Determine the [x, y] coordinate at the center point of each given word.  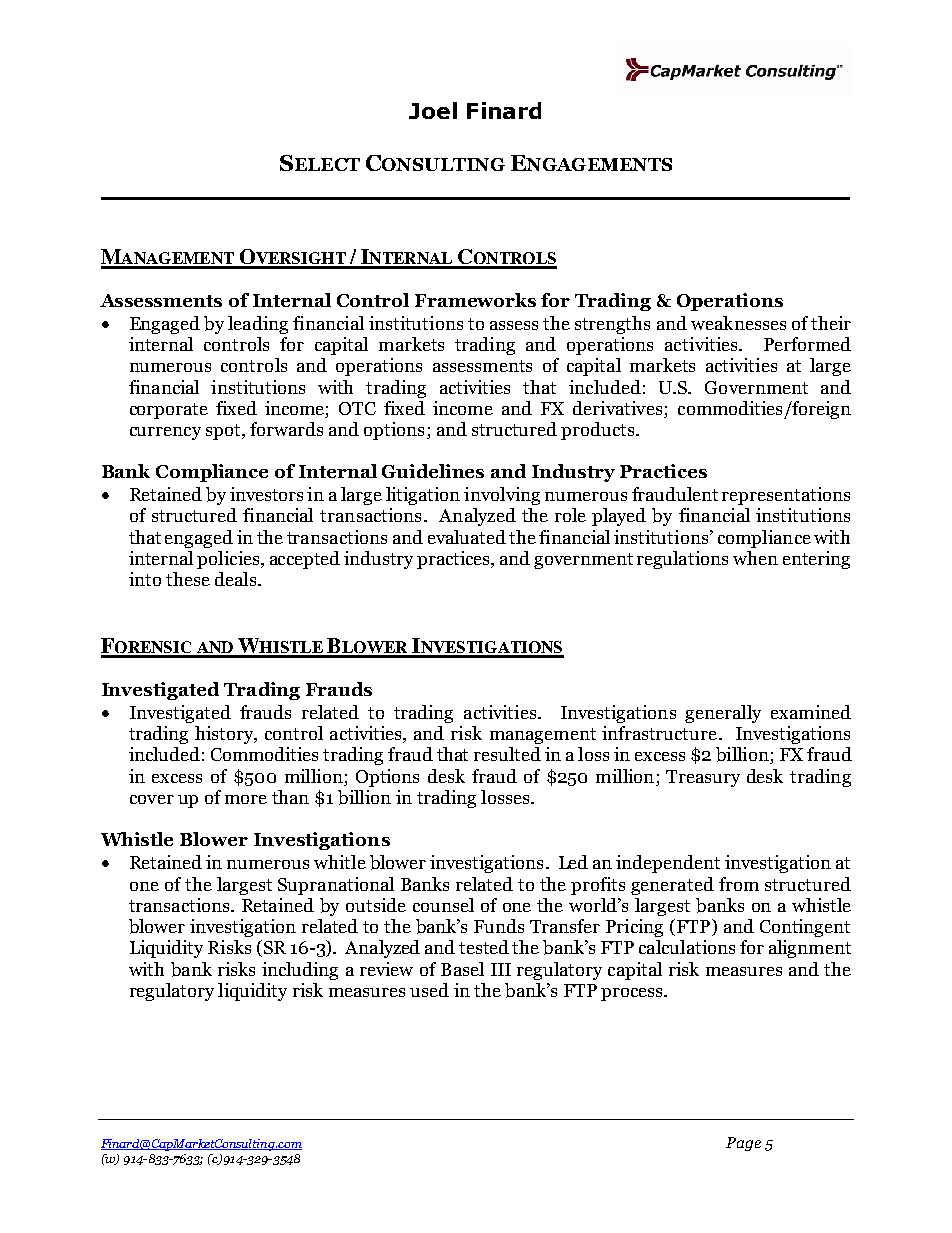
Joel [433, 110]
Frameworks [475, 300]
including [300, 971]
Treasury [703, 778]
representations [786, 496]
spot [224, 432]
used [429, 990]
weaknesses [738, 323]
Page [743, 1144]
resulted [507, 754]
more [246, 799]
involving [502, 496]
